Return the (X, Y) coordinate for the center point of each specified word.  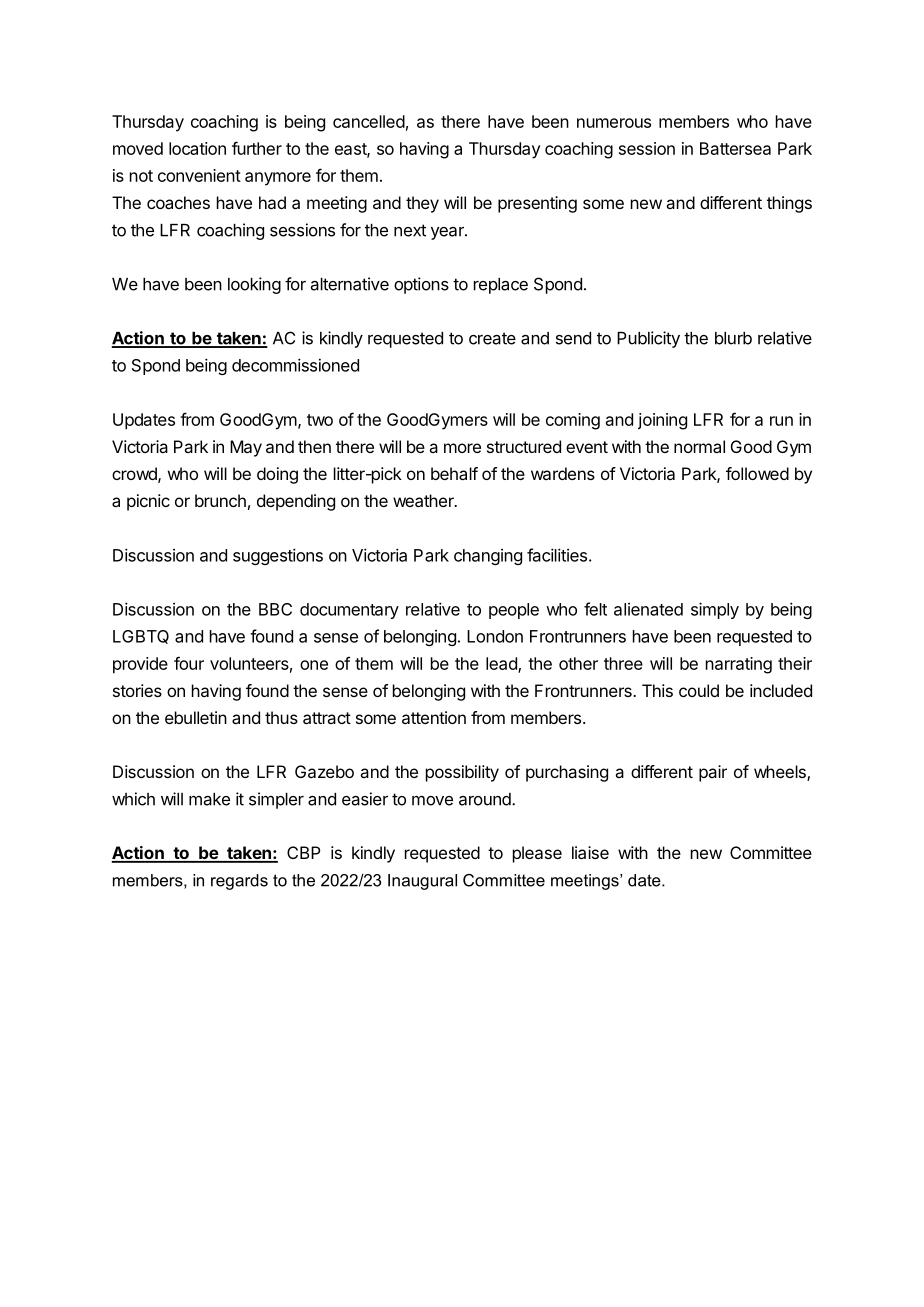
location (197, 148)
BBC (275, 609)
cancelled (369, 121)
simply (715, 610)
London (495, 636)
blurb (733, 338)
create (492, 338)
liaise (590, 852)
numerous (614, 123)
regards (239, 882)
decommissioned (295, 365)
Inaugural (422, 882)
